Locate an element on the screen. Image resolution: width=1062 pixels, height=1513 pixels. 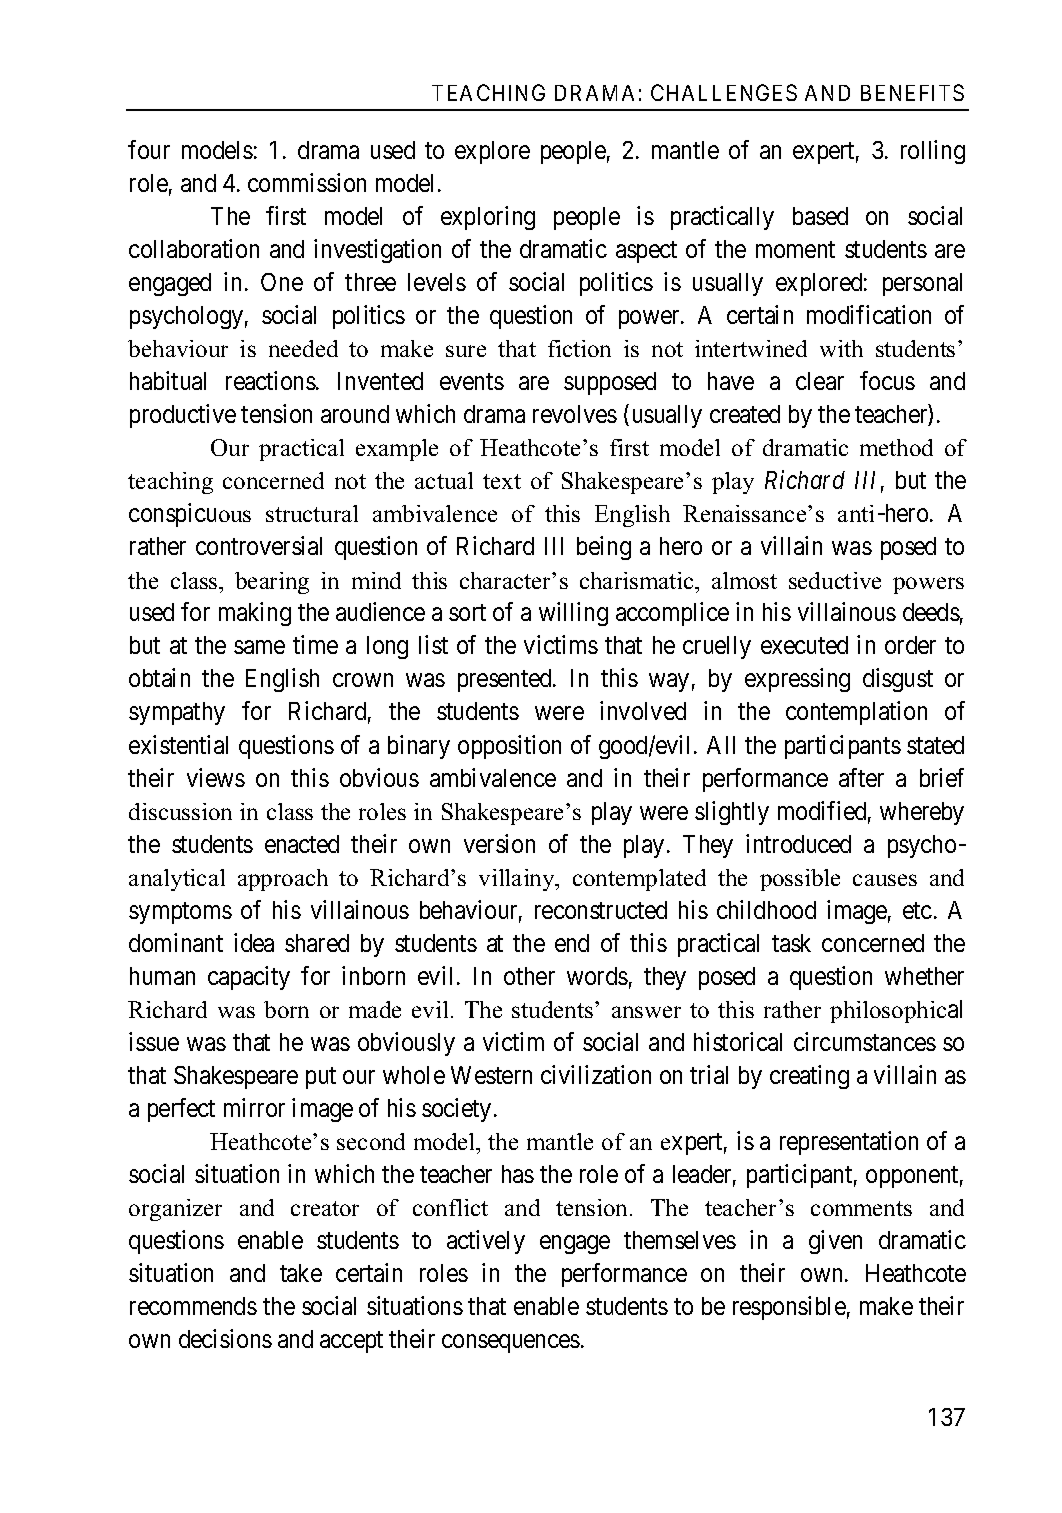
causes is located at coordinates (885, 880).
